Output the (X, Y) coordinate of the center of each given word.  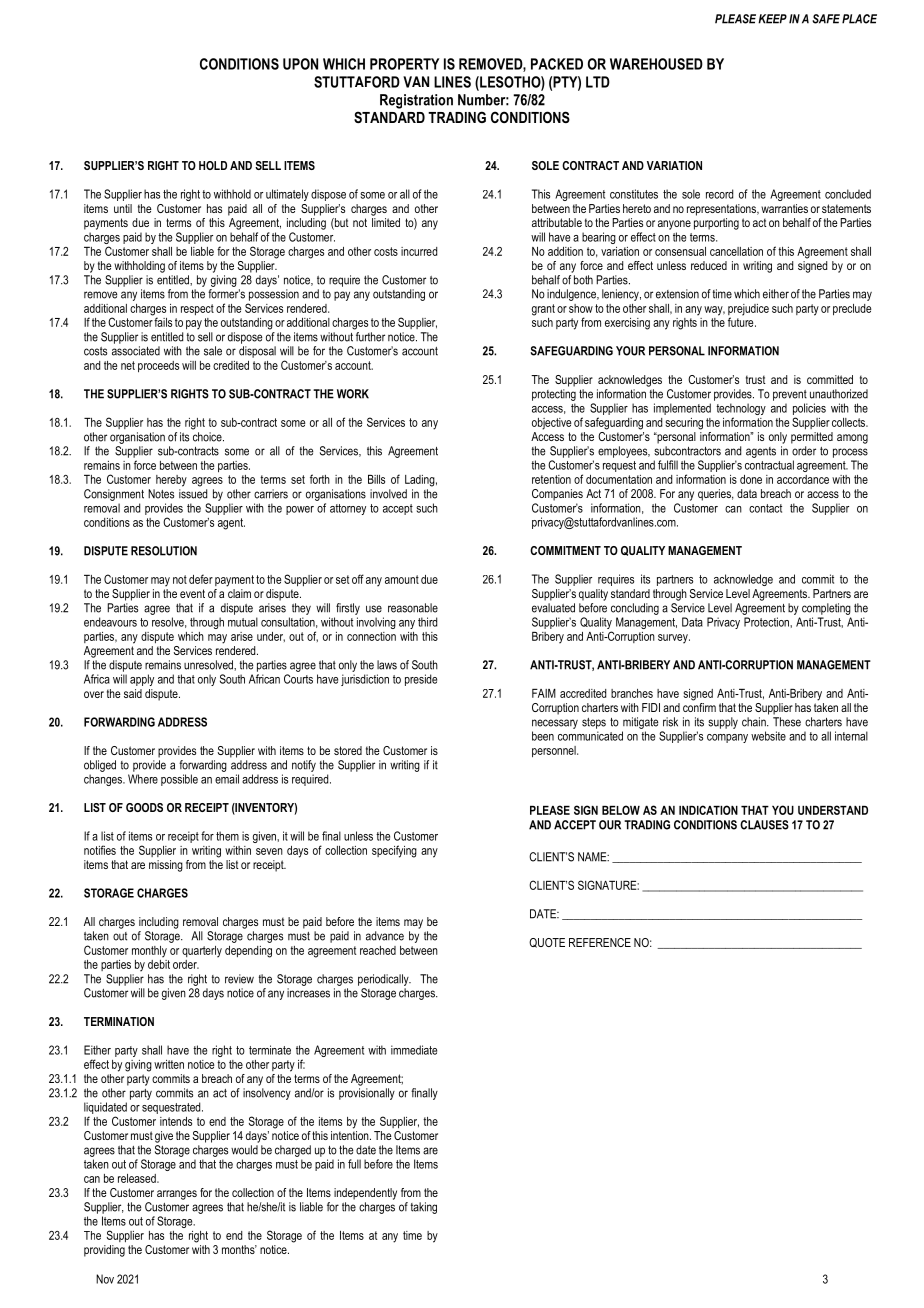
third (427, 622)
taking (424, 1208)
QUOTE (547, 943)
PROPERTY (404, 64)
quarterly (202, 952)
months (239, 1249)
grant (543, 310)
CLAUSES (764, 825)
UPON (300, 64)
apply (142, 680)
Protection (767, 622)
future (742, 321)
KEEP (772, 19)
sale (213, 351)
